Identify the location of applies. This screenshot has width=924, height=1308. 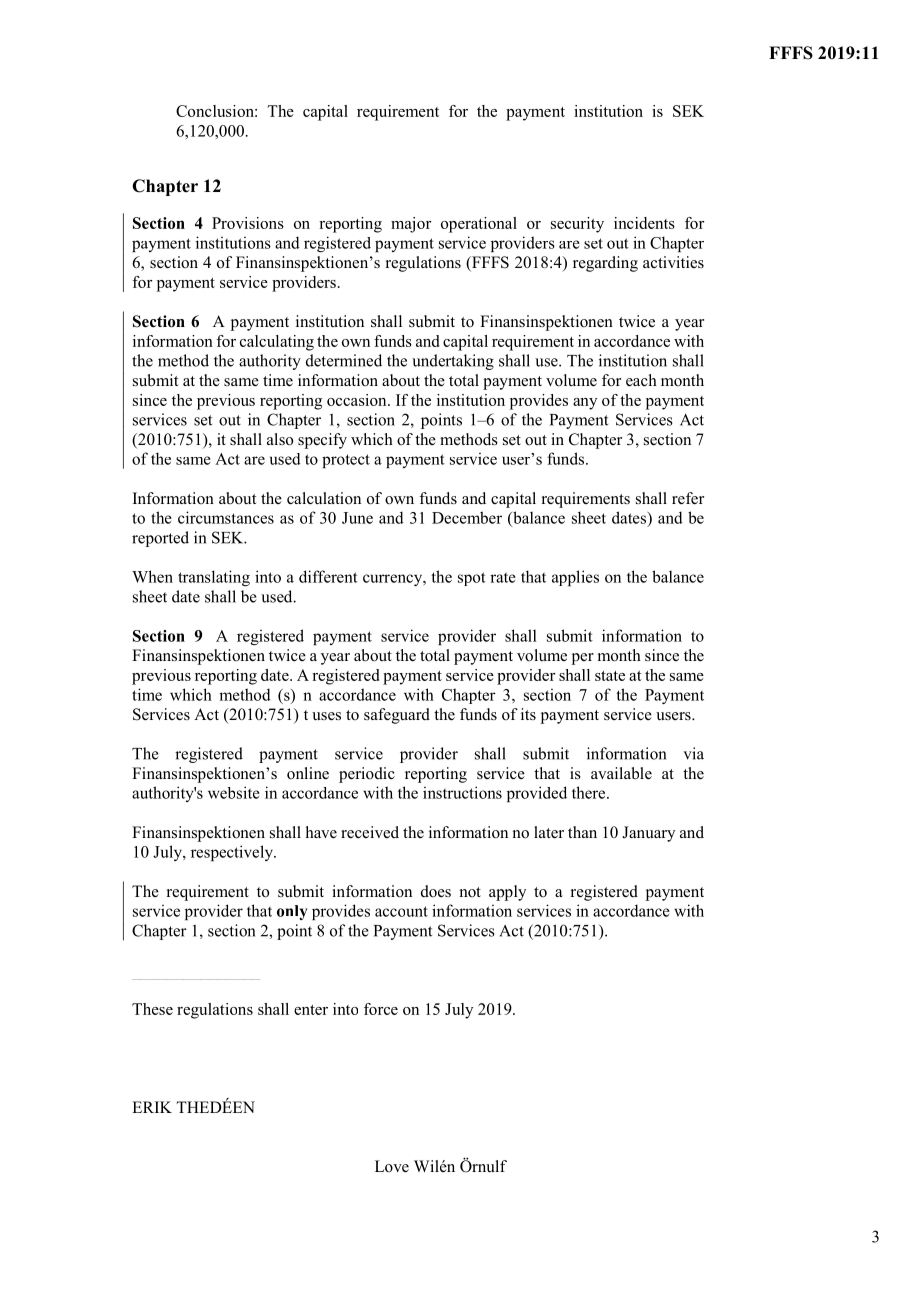
(575, 578).
